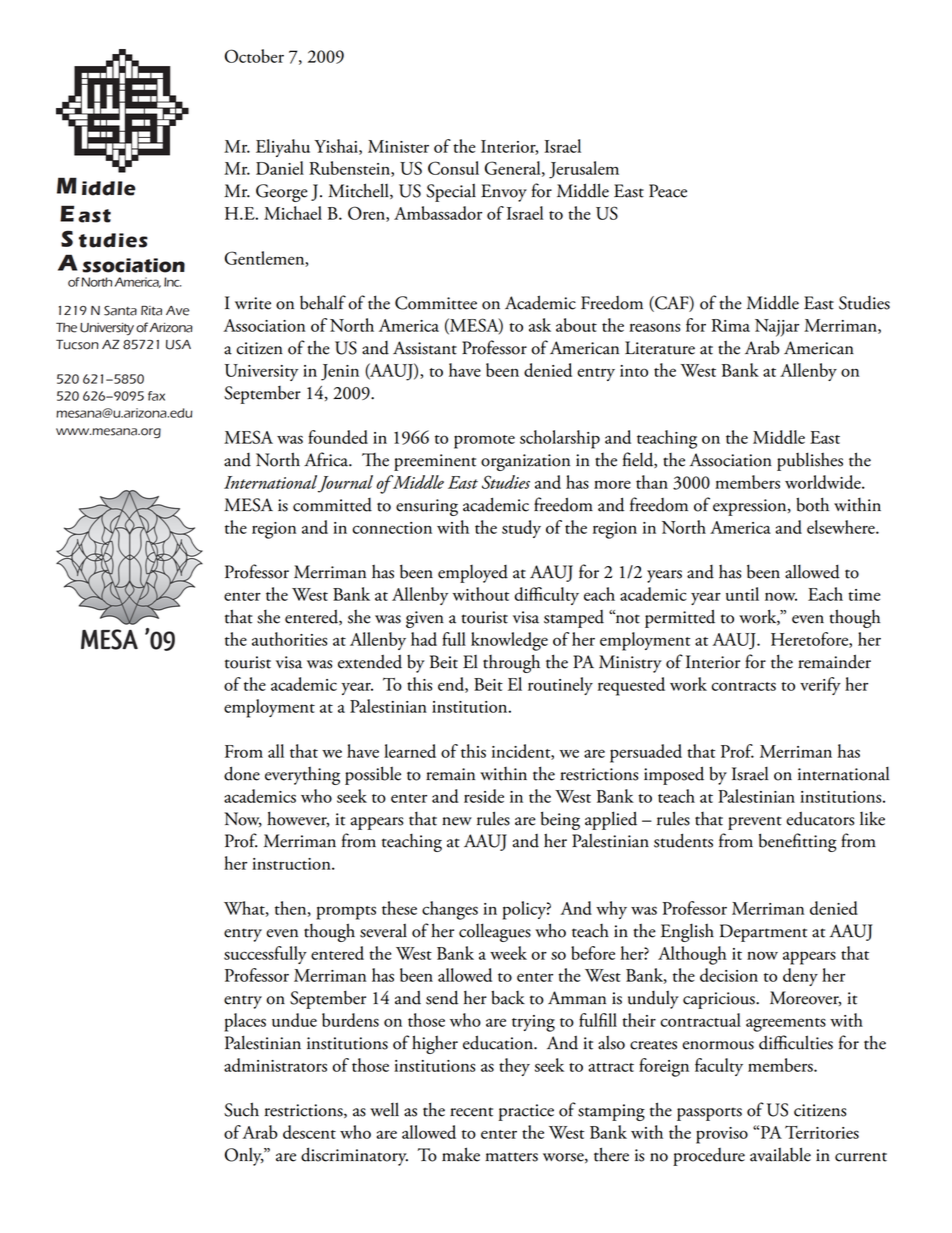  Describe the element at coordinates (812, 504) in the image. I see `both` at that location.
